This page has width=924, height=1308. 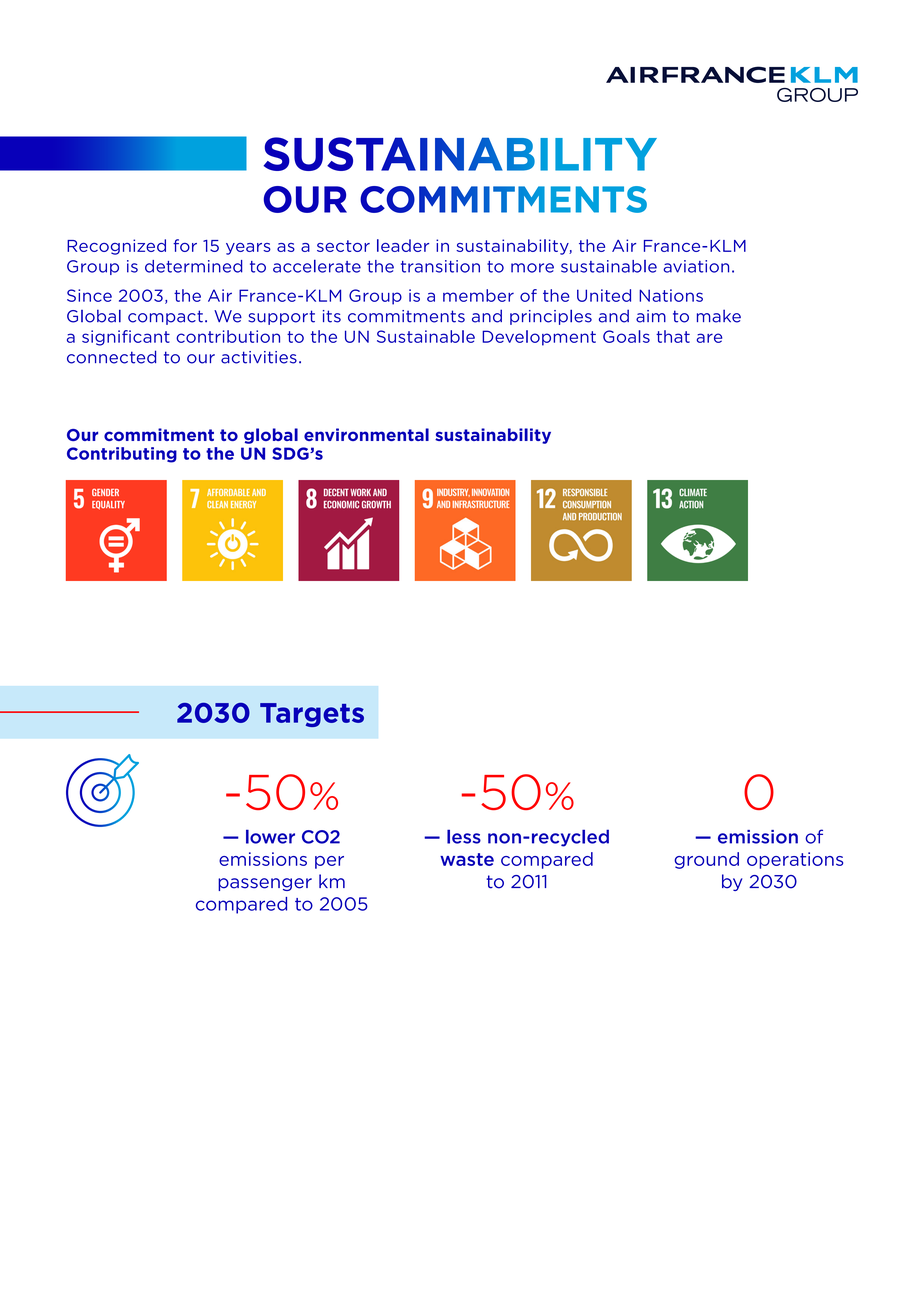 What do you see at coordinates (122, 455) in the page?
I see `Contributing` at bounding box center [122, 455].
